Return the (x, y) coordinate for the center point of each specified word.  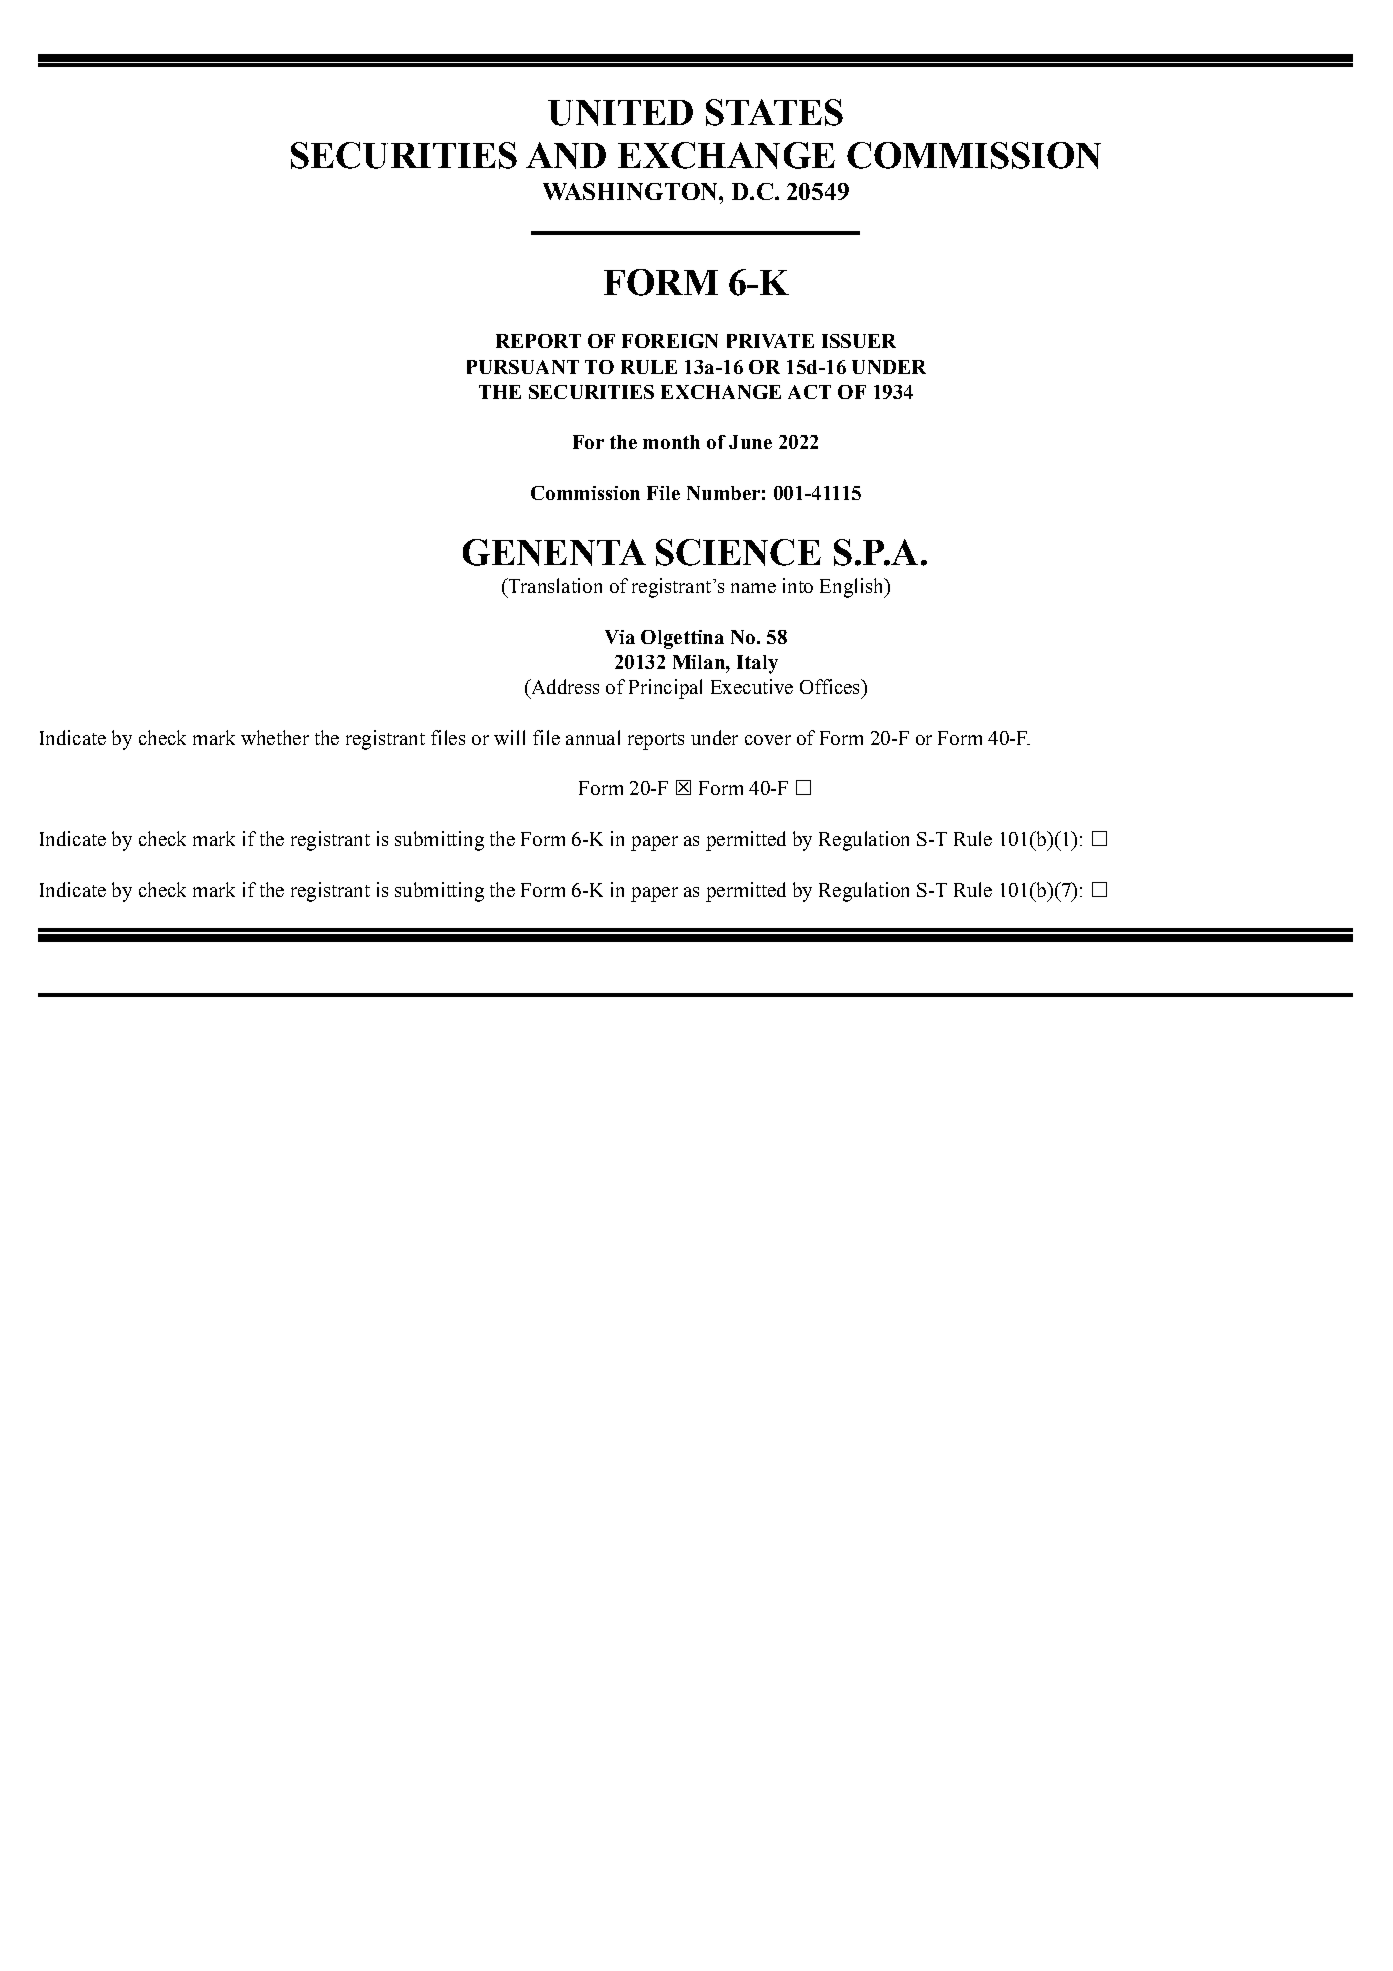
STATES (774, 112)
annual (593, 737)
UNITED (620, 113)
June (750, 442)
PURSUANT (523, 367)
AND (566, 155)
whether (275, 737)
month (671, 442)
